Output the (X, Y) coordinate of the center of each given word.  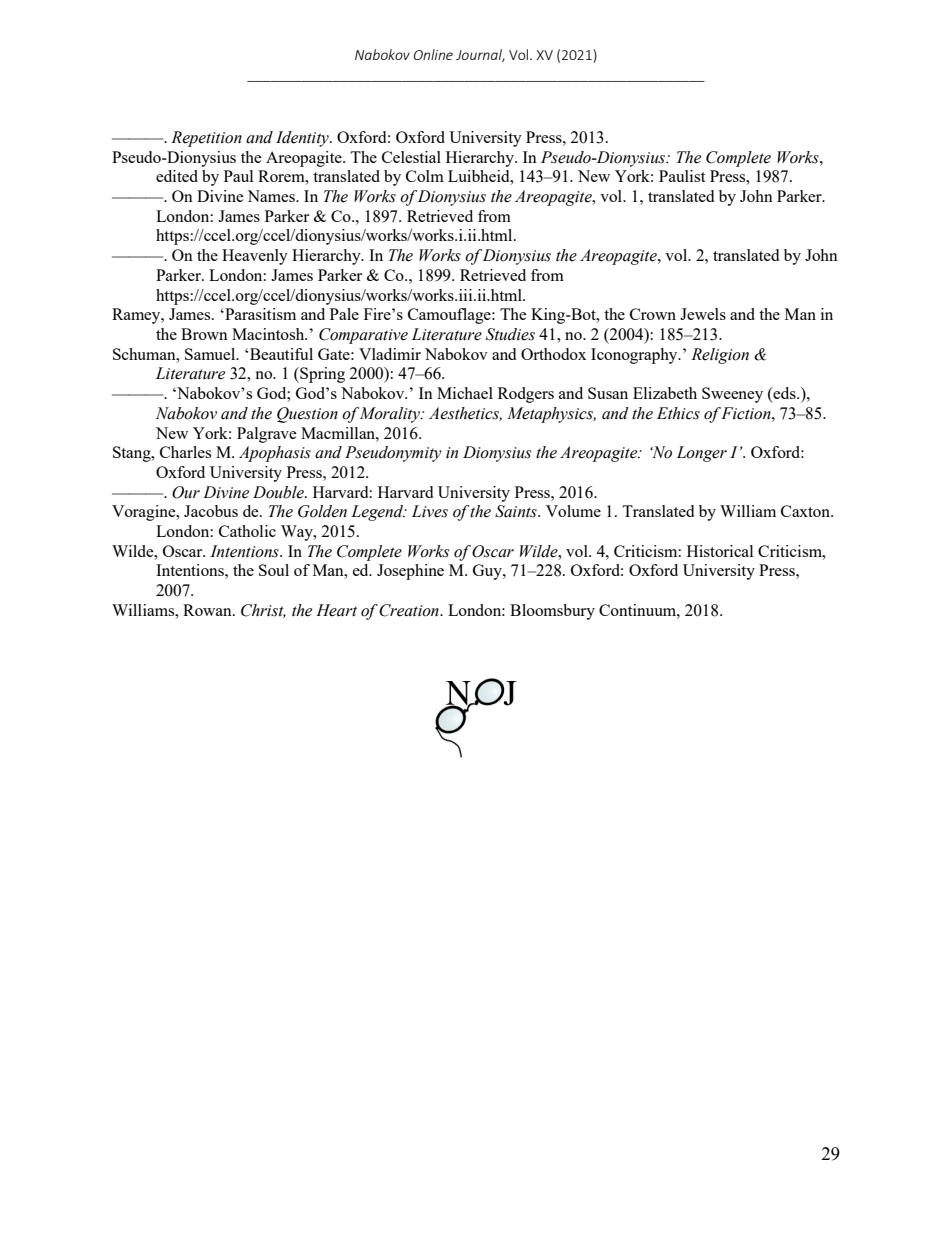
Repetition (206, 139)
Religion (720, 356)
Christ (263, 611)
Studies (510, 334)
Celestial (411, 157)
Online (433, 54)
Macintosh (269, 334)
